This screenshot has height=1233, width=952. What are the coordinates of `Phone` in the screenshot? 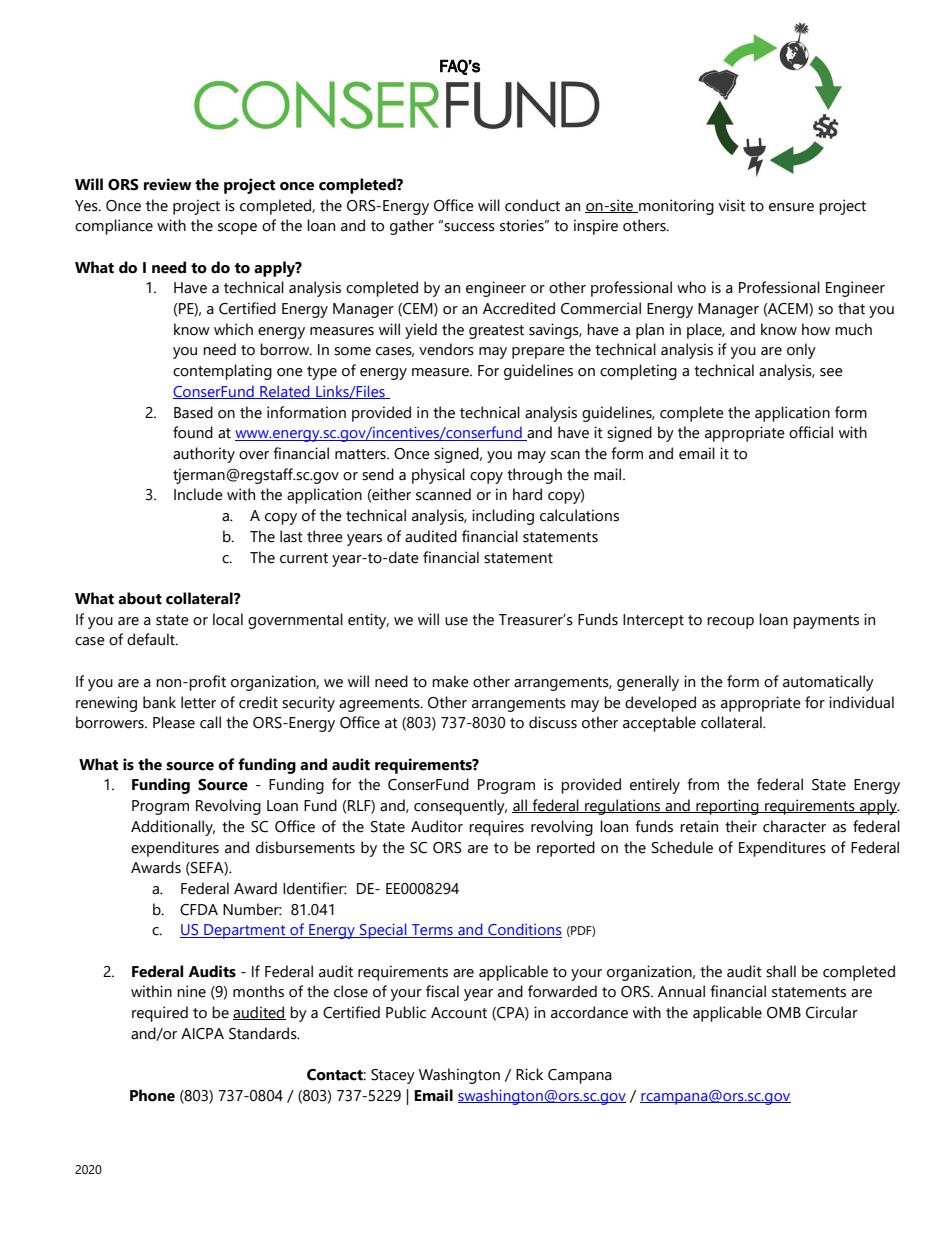 It's located at (152, 1095).
